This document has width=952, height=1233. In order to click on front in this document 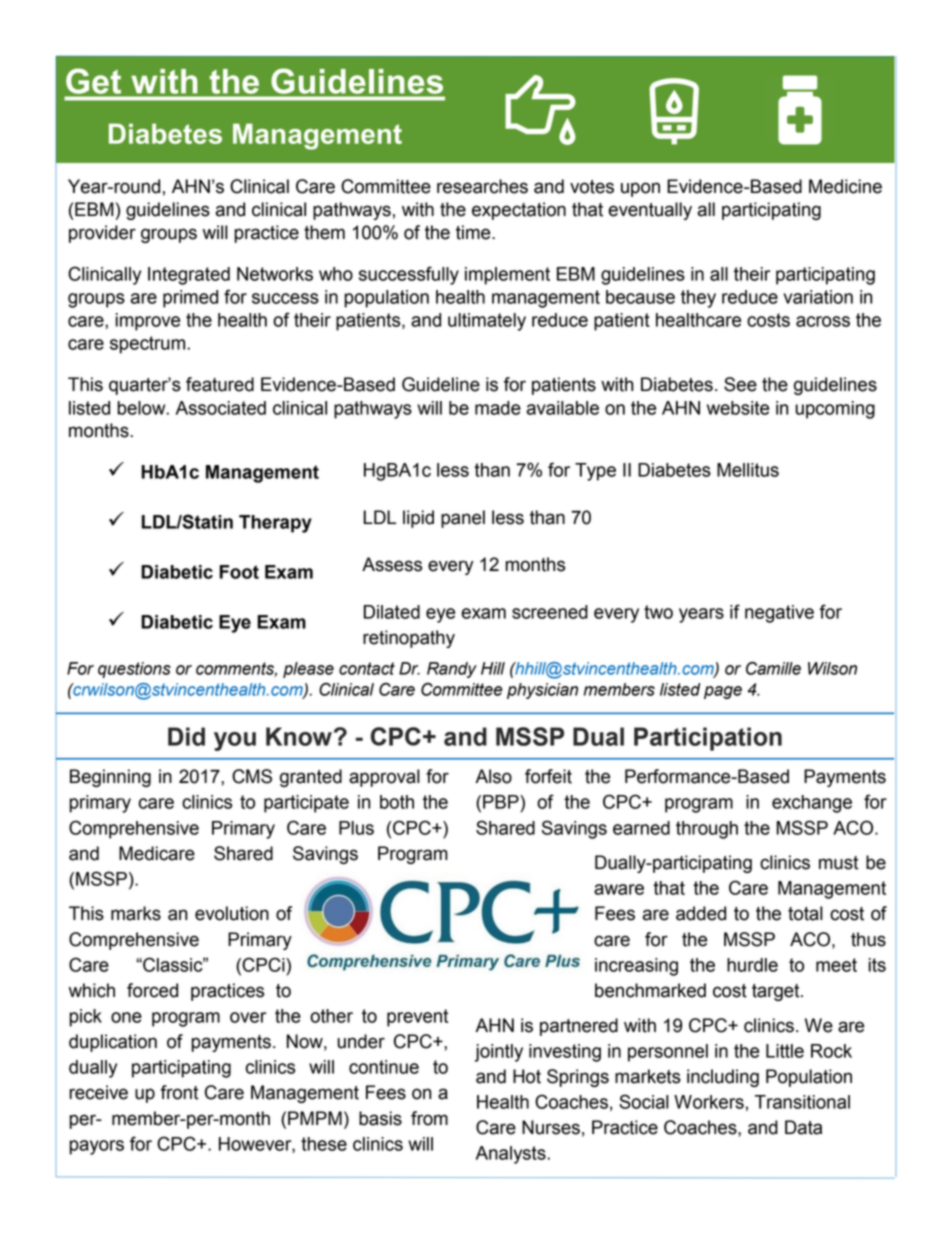, I will do `click(179, 1092)`.
